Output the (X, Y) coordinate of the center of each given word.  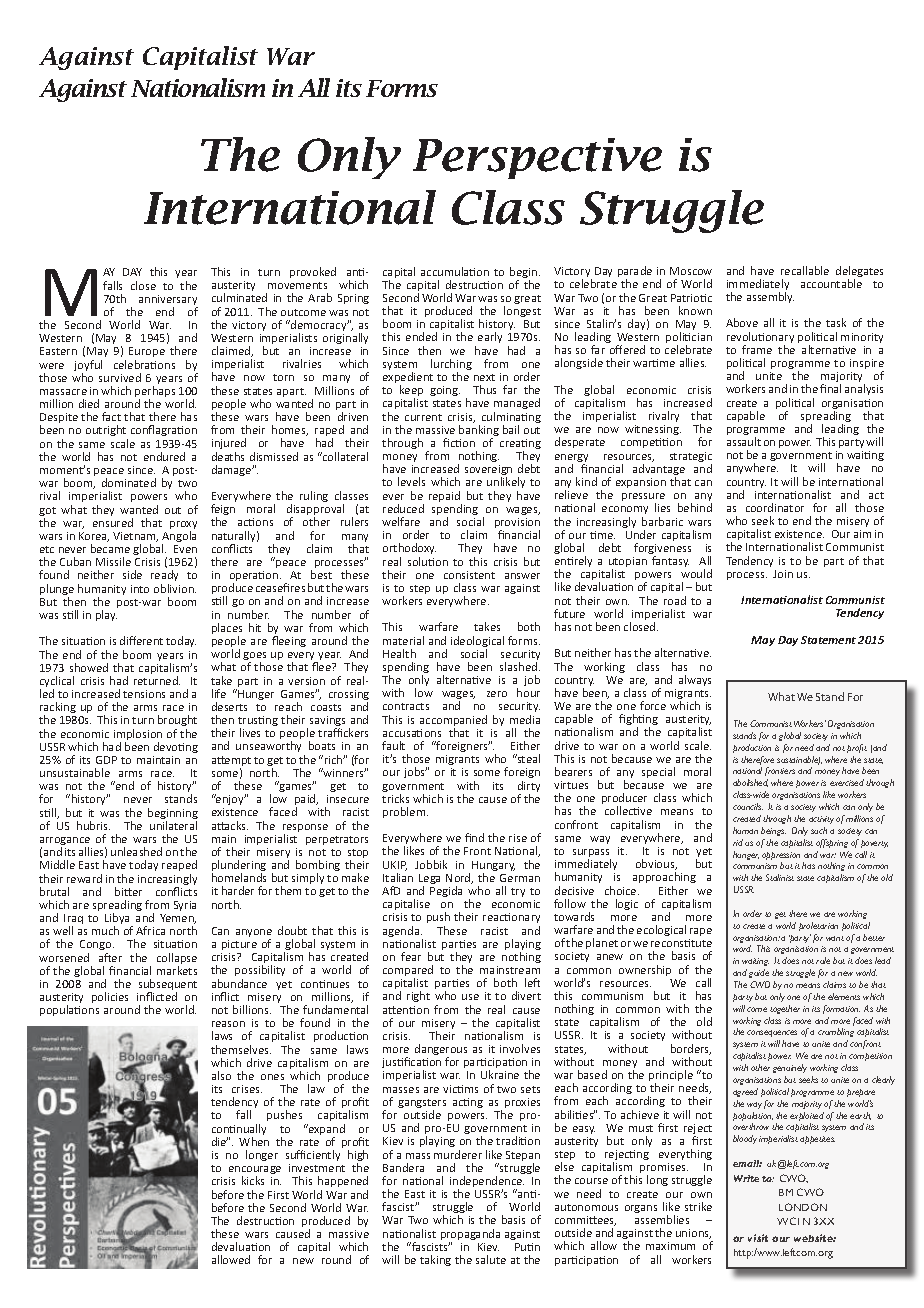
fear (411, 956)
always (695, 680)
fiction (459, 442)
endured (164, 456)
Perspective (537, 158)
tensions (144, 694)
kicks (253, 1180)
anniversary (168, 301)
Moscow (691, 271)
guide (759, 973)
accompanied (453, 722)
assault (744, 441)
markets (177, 970)
